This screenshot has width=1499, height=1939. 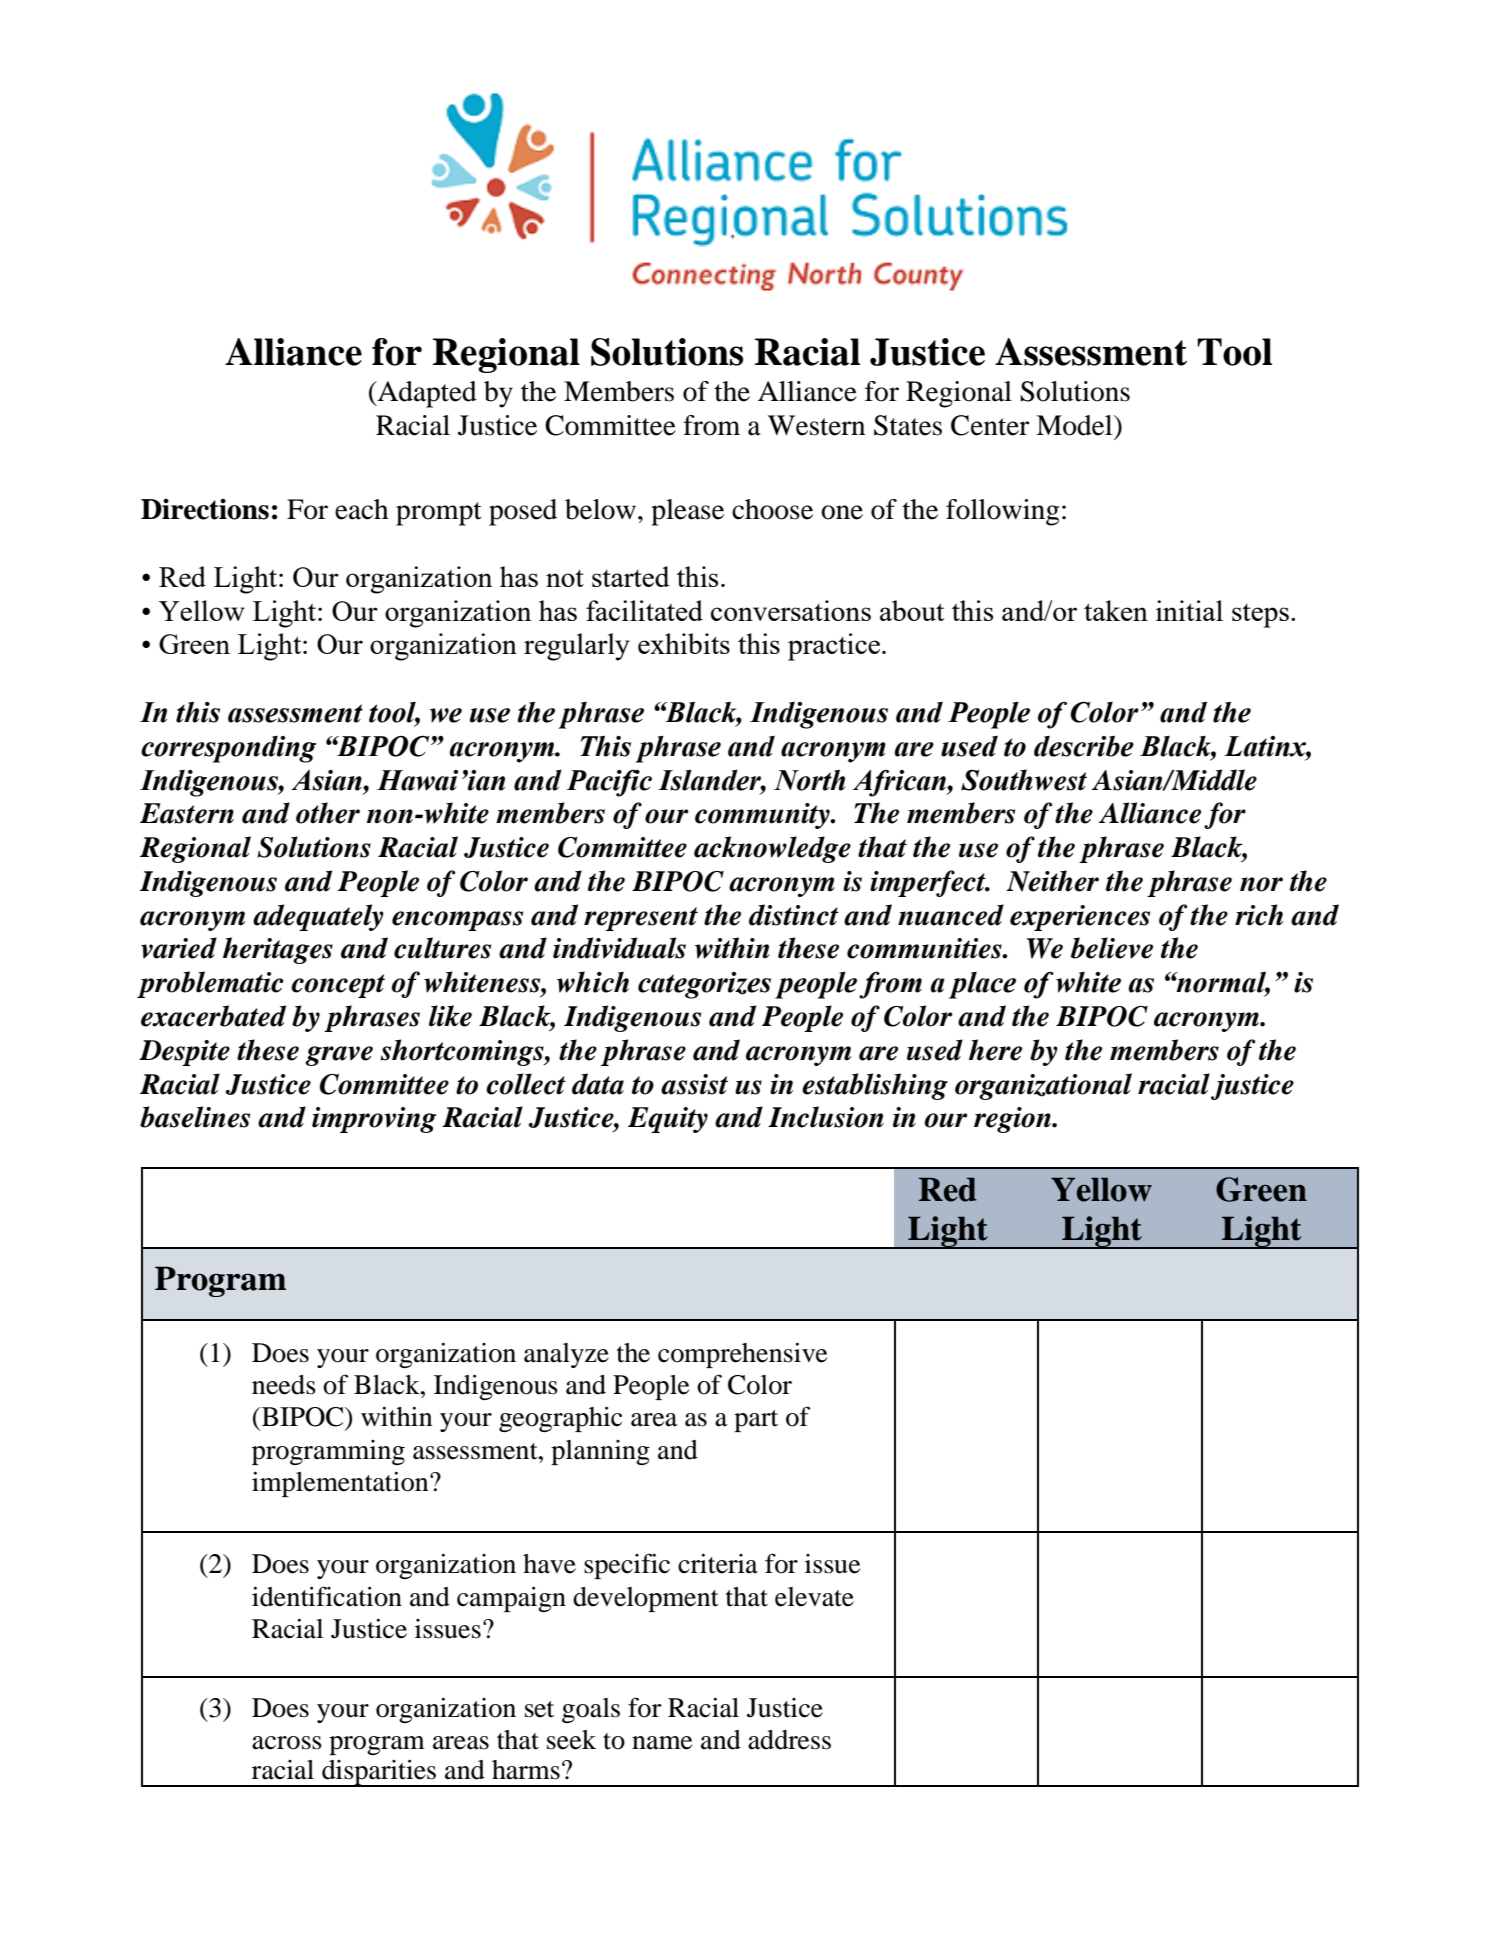 What do you see at coordinates (995, 1050) in the screenshot?
I see `here` at bounding box center [995, 1050].
